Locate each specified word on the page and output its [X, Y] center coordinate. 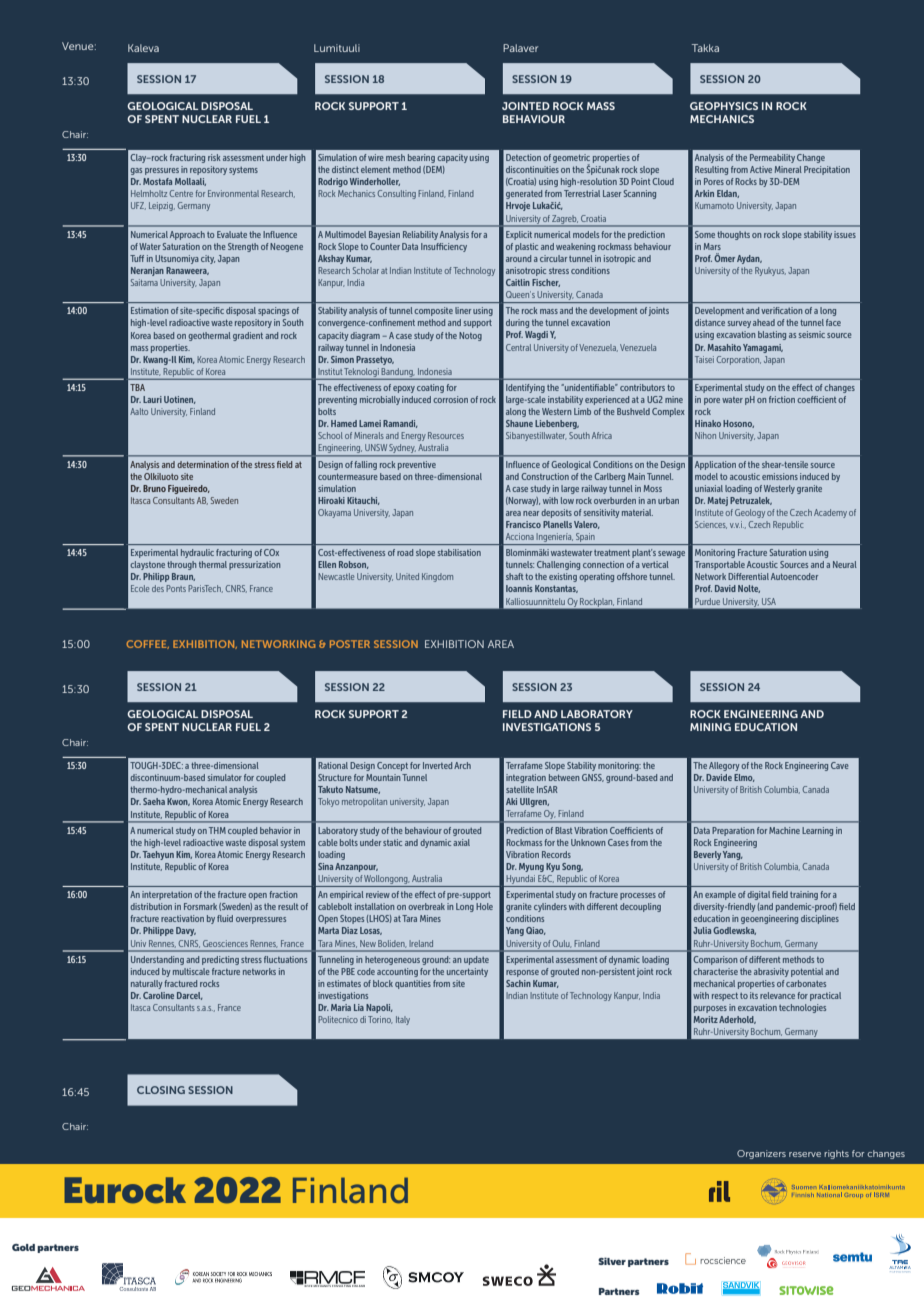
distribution [151, 906]
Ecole [140, 588]
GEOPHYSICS [724, 106]
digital [758, 895]
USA [769, 601]
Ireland [421, 943]
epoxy [404, 389]
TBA [137, 387]
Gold [23, 1247]
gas [136, 171]
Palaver [520, 48]
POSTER [350, 644]
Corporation [739, 360]
